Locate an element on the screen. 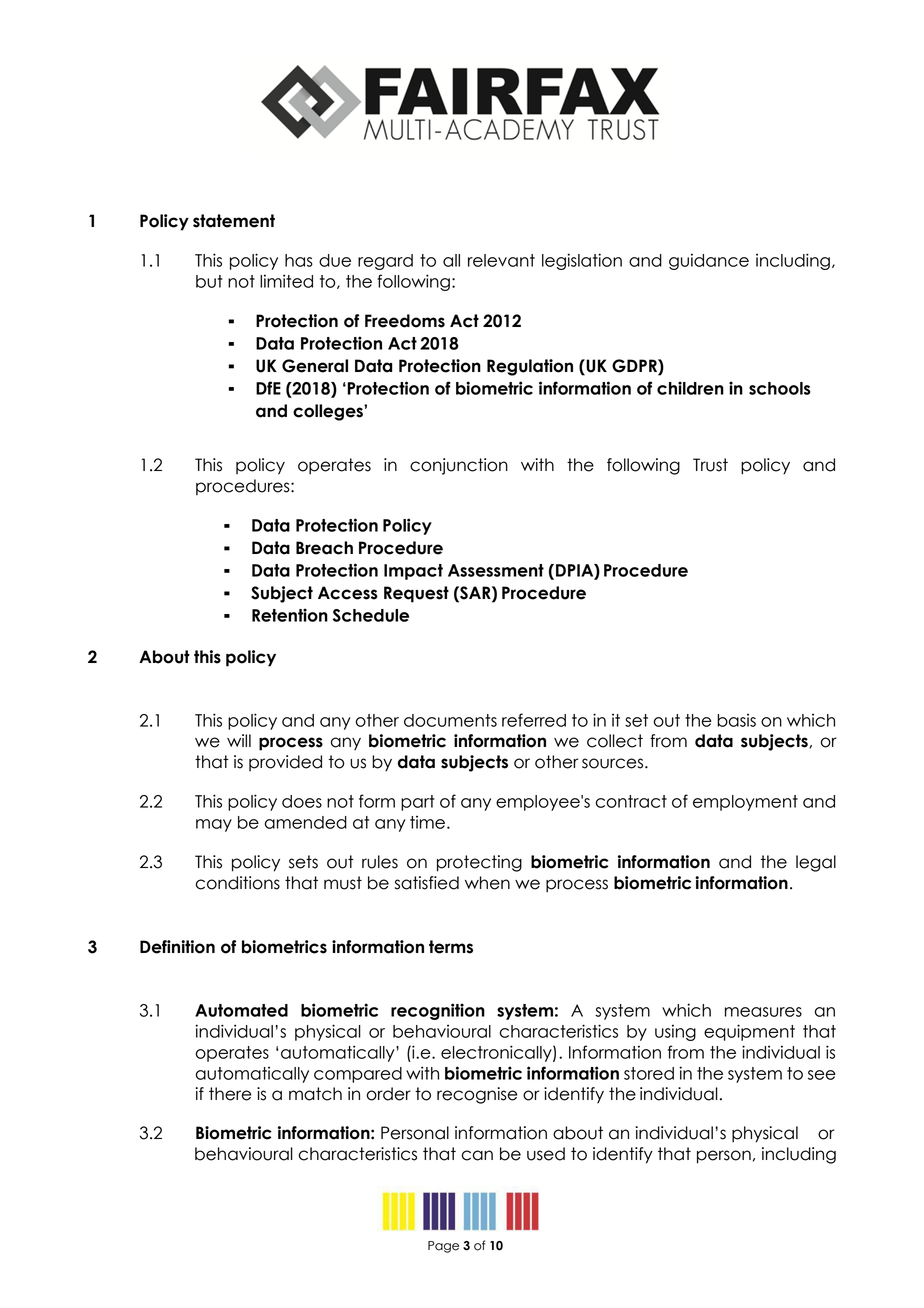  referred is located at coordinates (534, 720).
